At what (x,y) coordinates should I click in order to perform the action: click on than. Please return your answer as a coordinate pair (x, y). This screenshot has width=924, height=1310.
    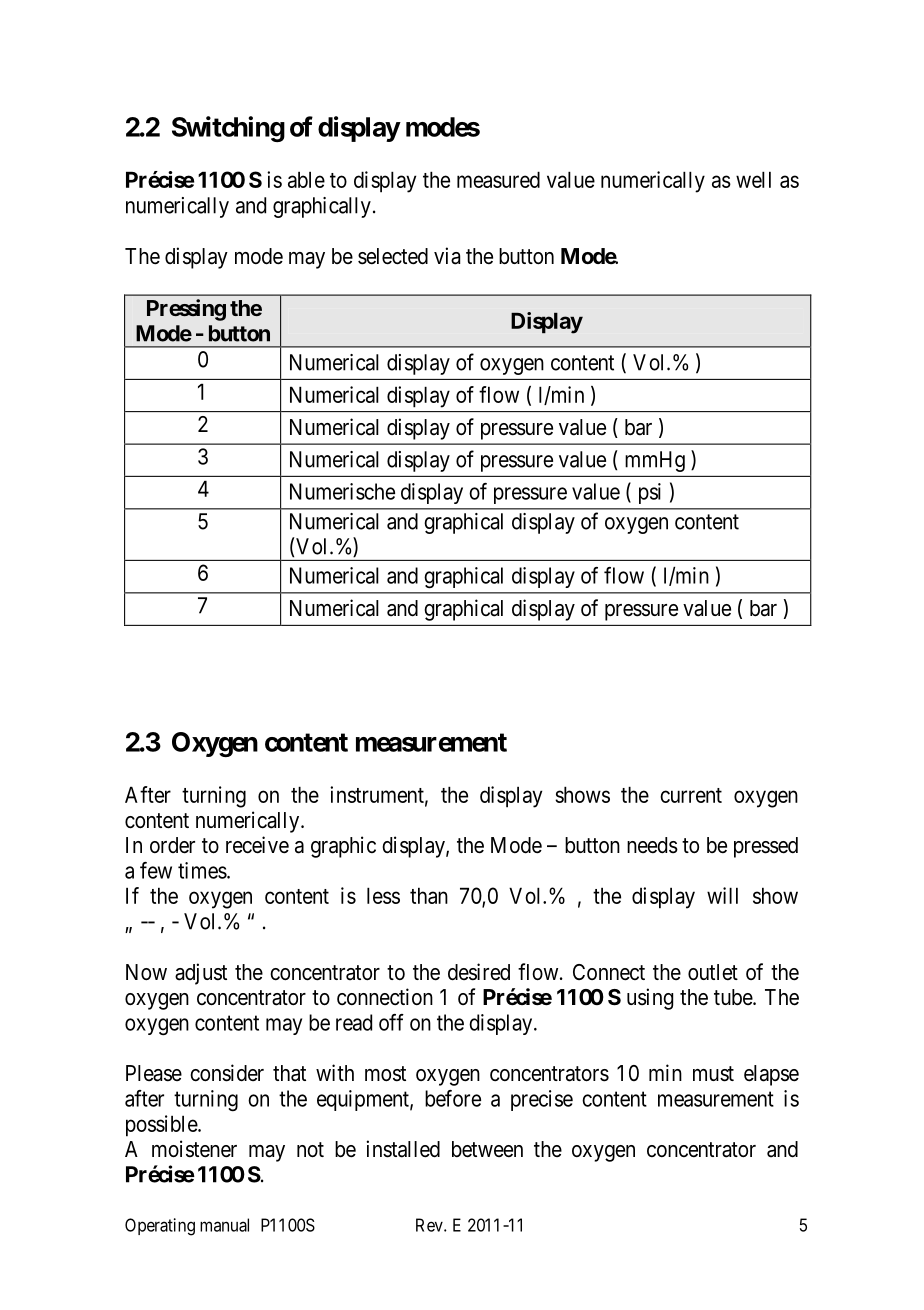
    Looking at the image, I should click on (429, 895).
